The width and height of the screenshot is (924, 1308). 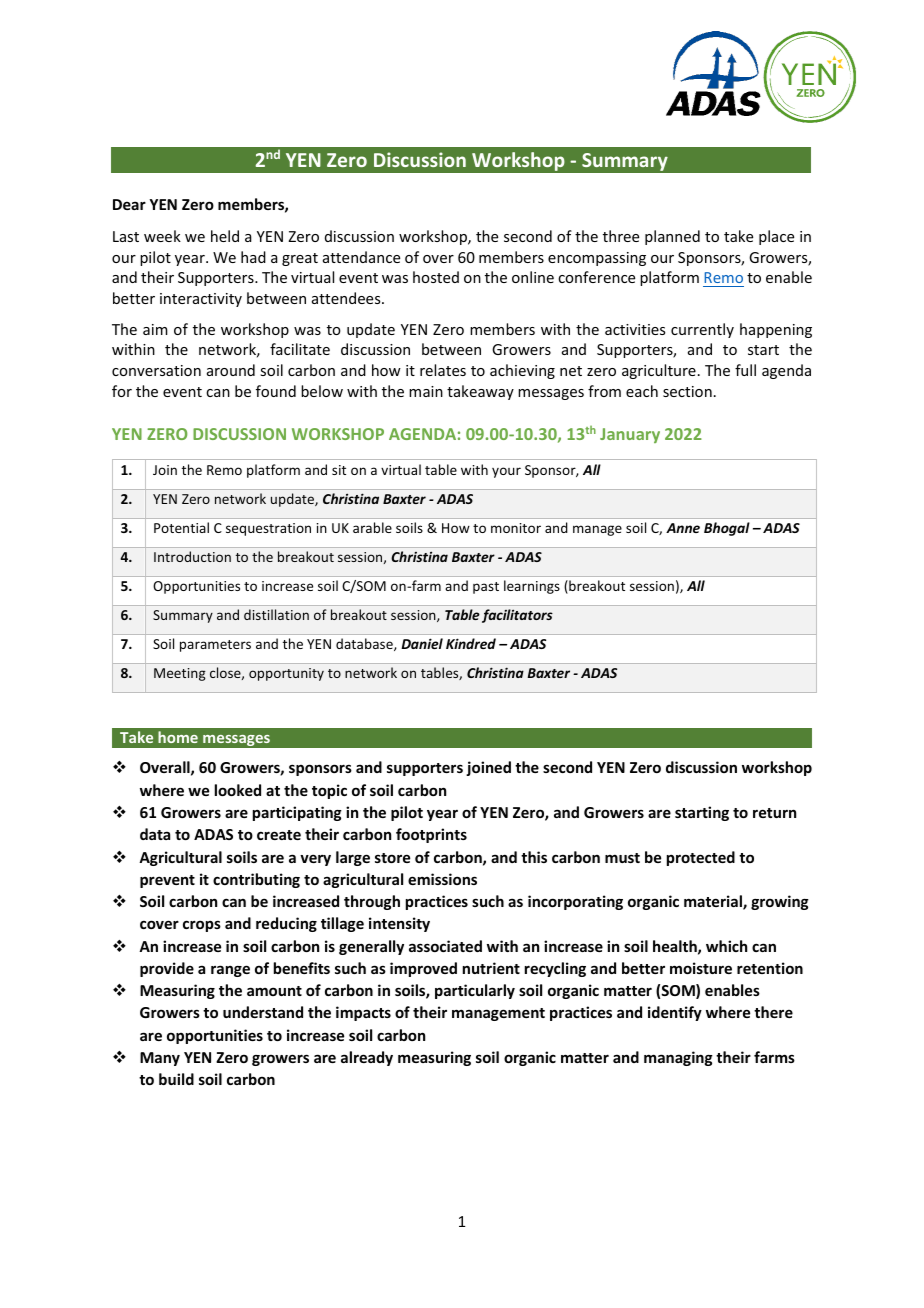 What do you see at coordinates (160, 1059) in the screenshot?
I see `Many` at bounding box center [160, 1059].
